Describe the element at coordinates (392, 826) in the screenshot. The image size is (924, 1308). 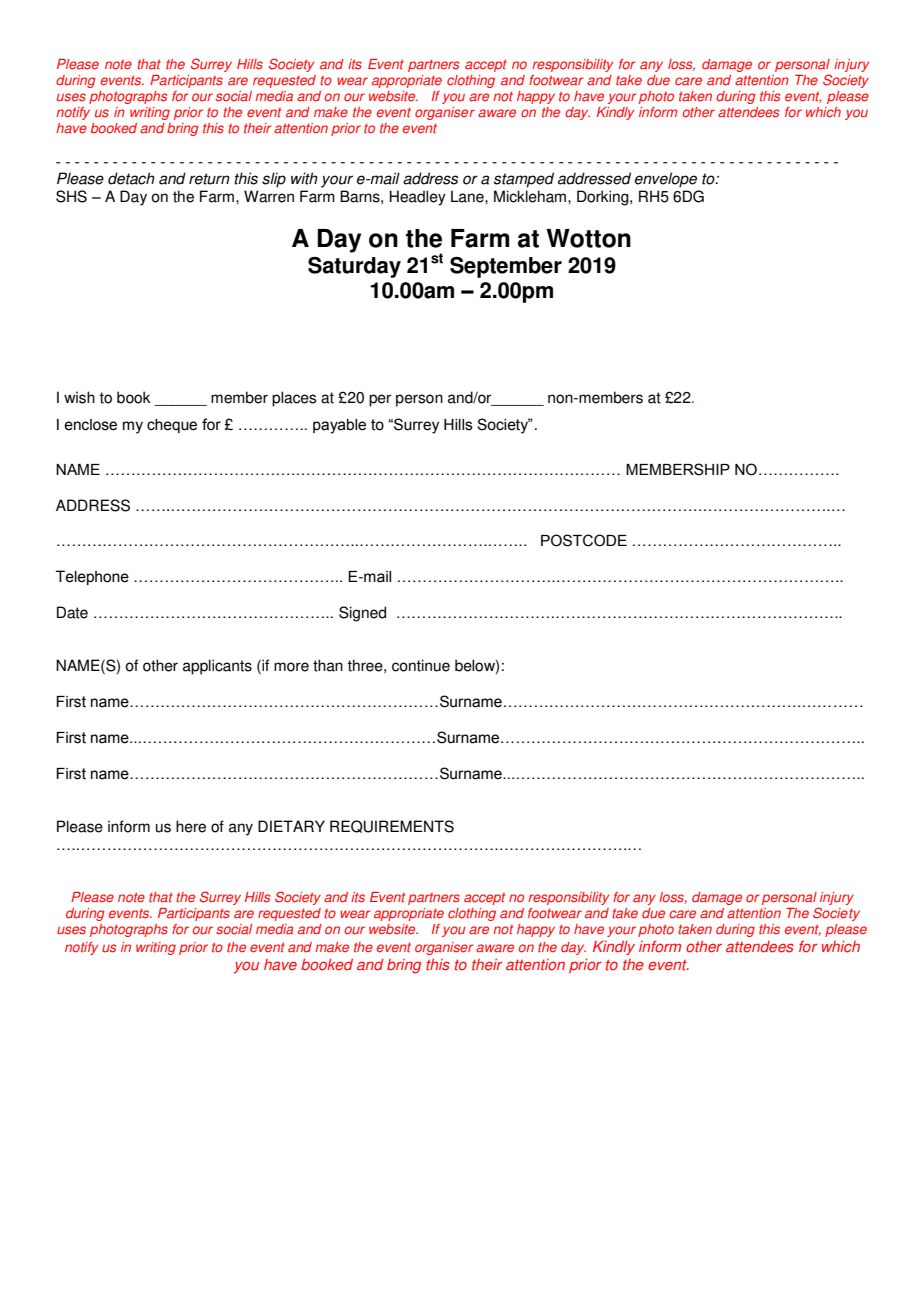
I see `REQUIREMENTS` at that location.
